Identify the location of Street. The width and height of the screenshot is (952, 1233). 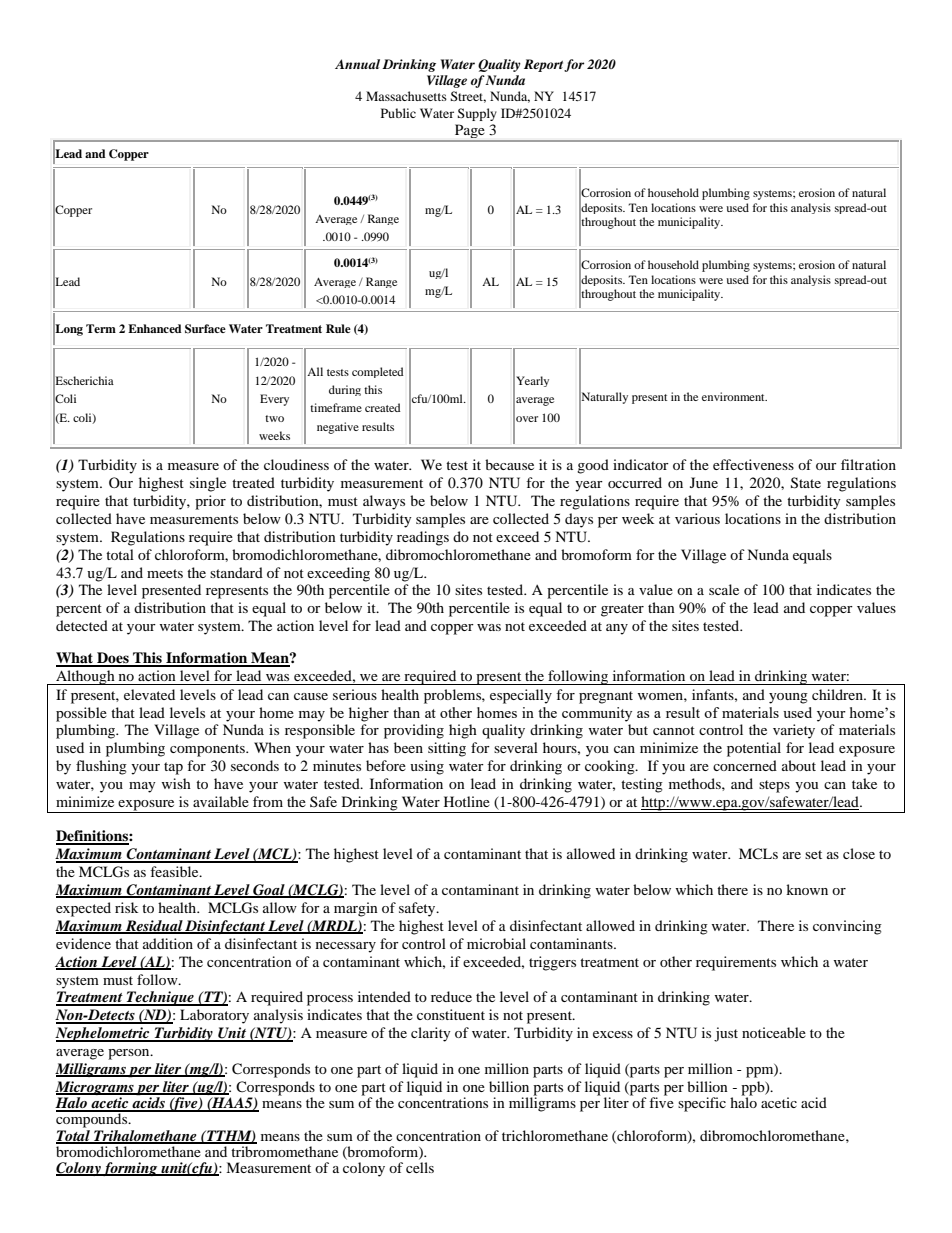
(468, 97).
